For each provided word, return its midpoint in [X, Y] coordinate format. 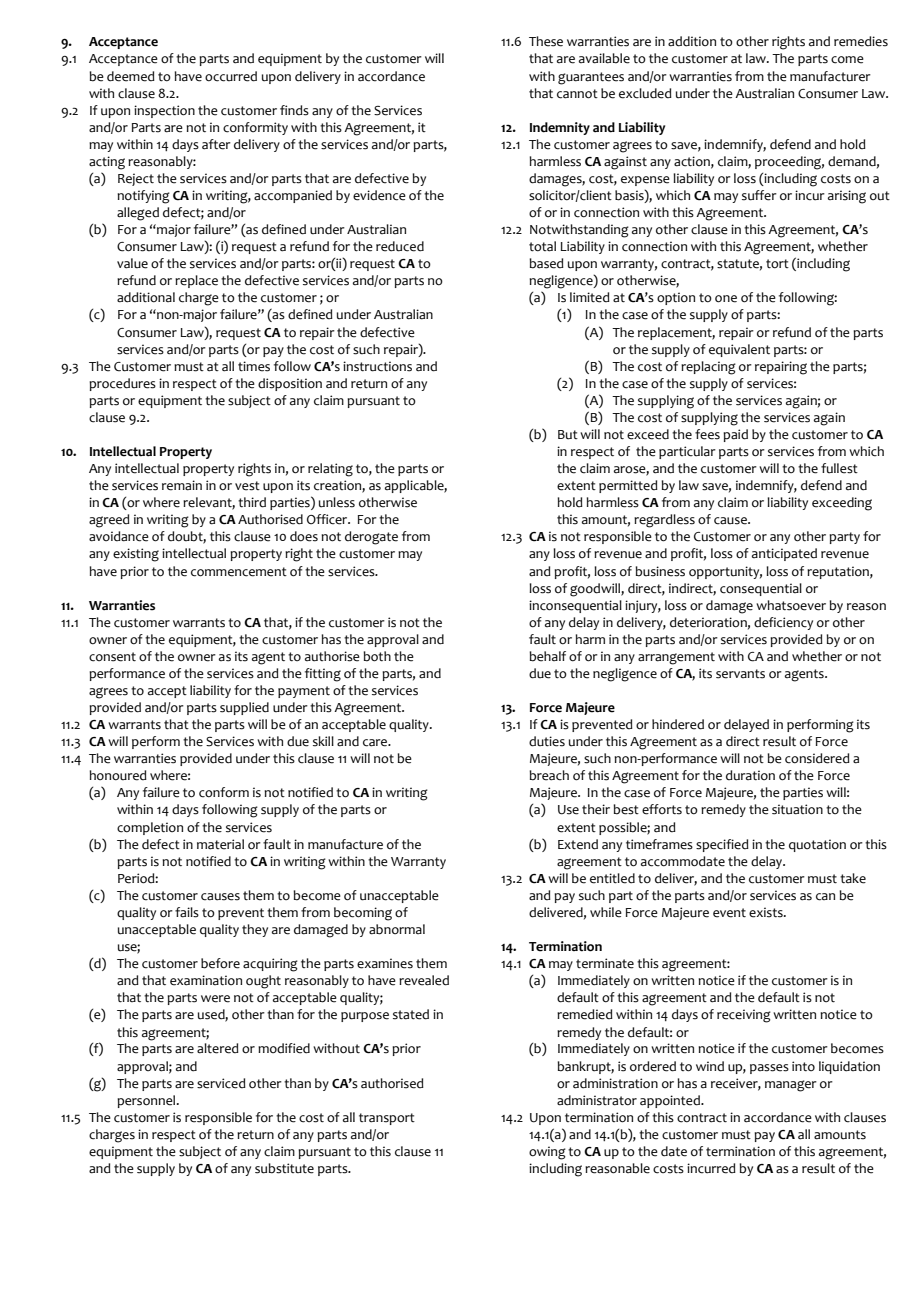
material [220, 844]
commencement [239, 572]
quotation [817, 845]
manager [791, 1086]
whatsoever [791, 605]
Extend [578, 844]
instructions [377, 366]
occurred [231, 76]
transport [387, 1119]
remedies [861, 41]
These [546, 41]
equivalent [739, 350]
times [254, 366]
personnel [147, 1101]
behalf [547, 656]
